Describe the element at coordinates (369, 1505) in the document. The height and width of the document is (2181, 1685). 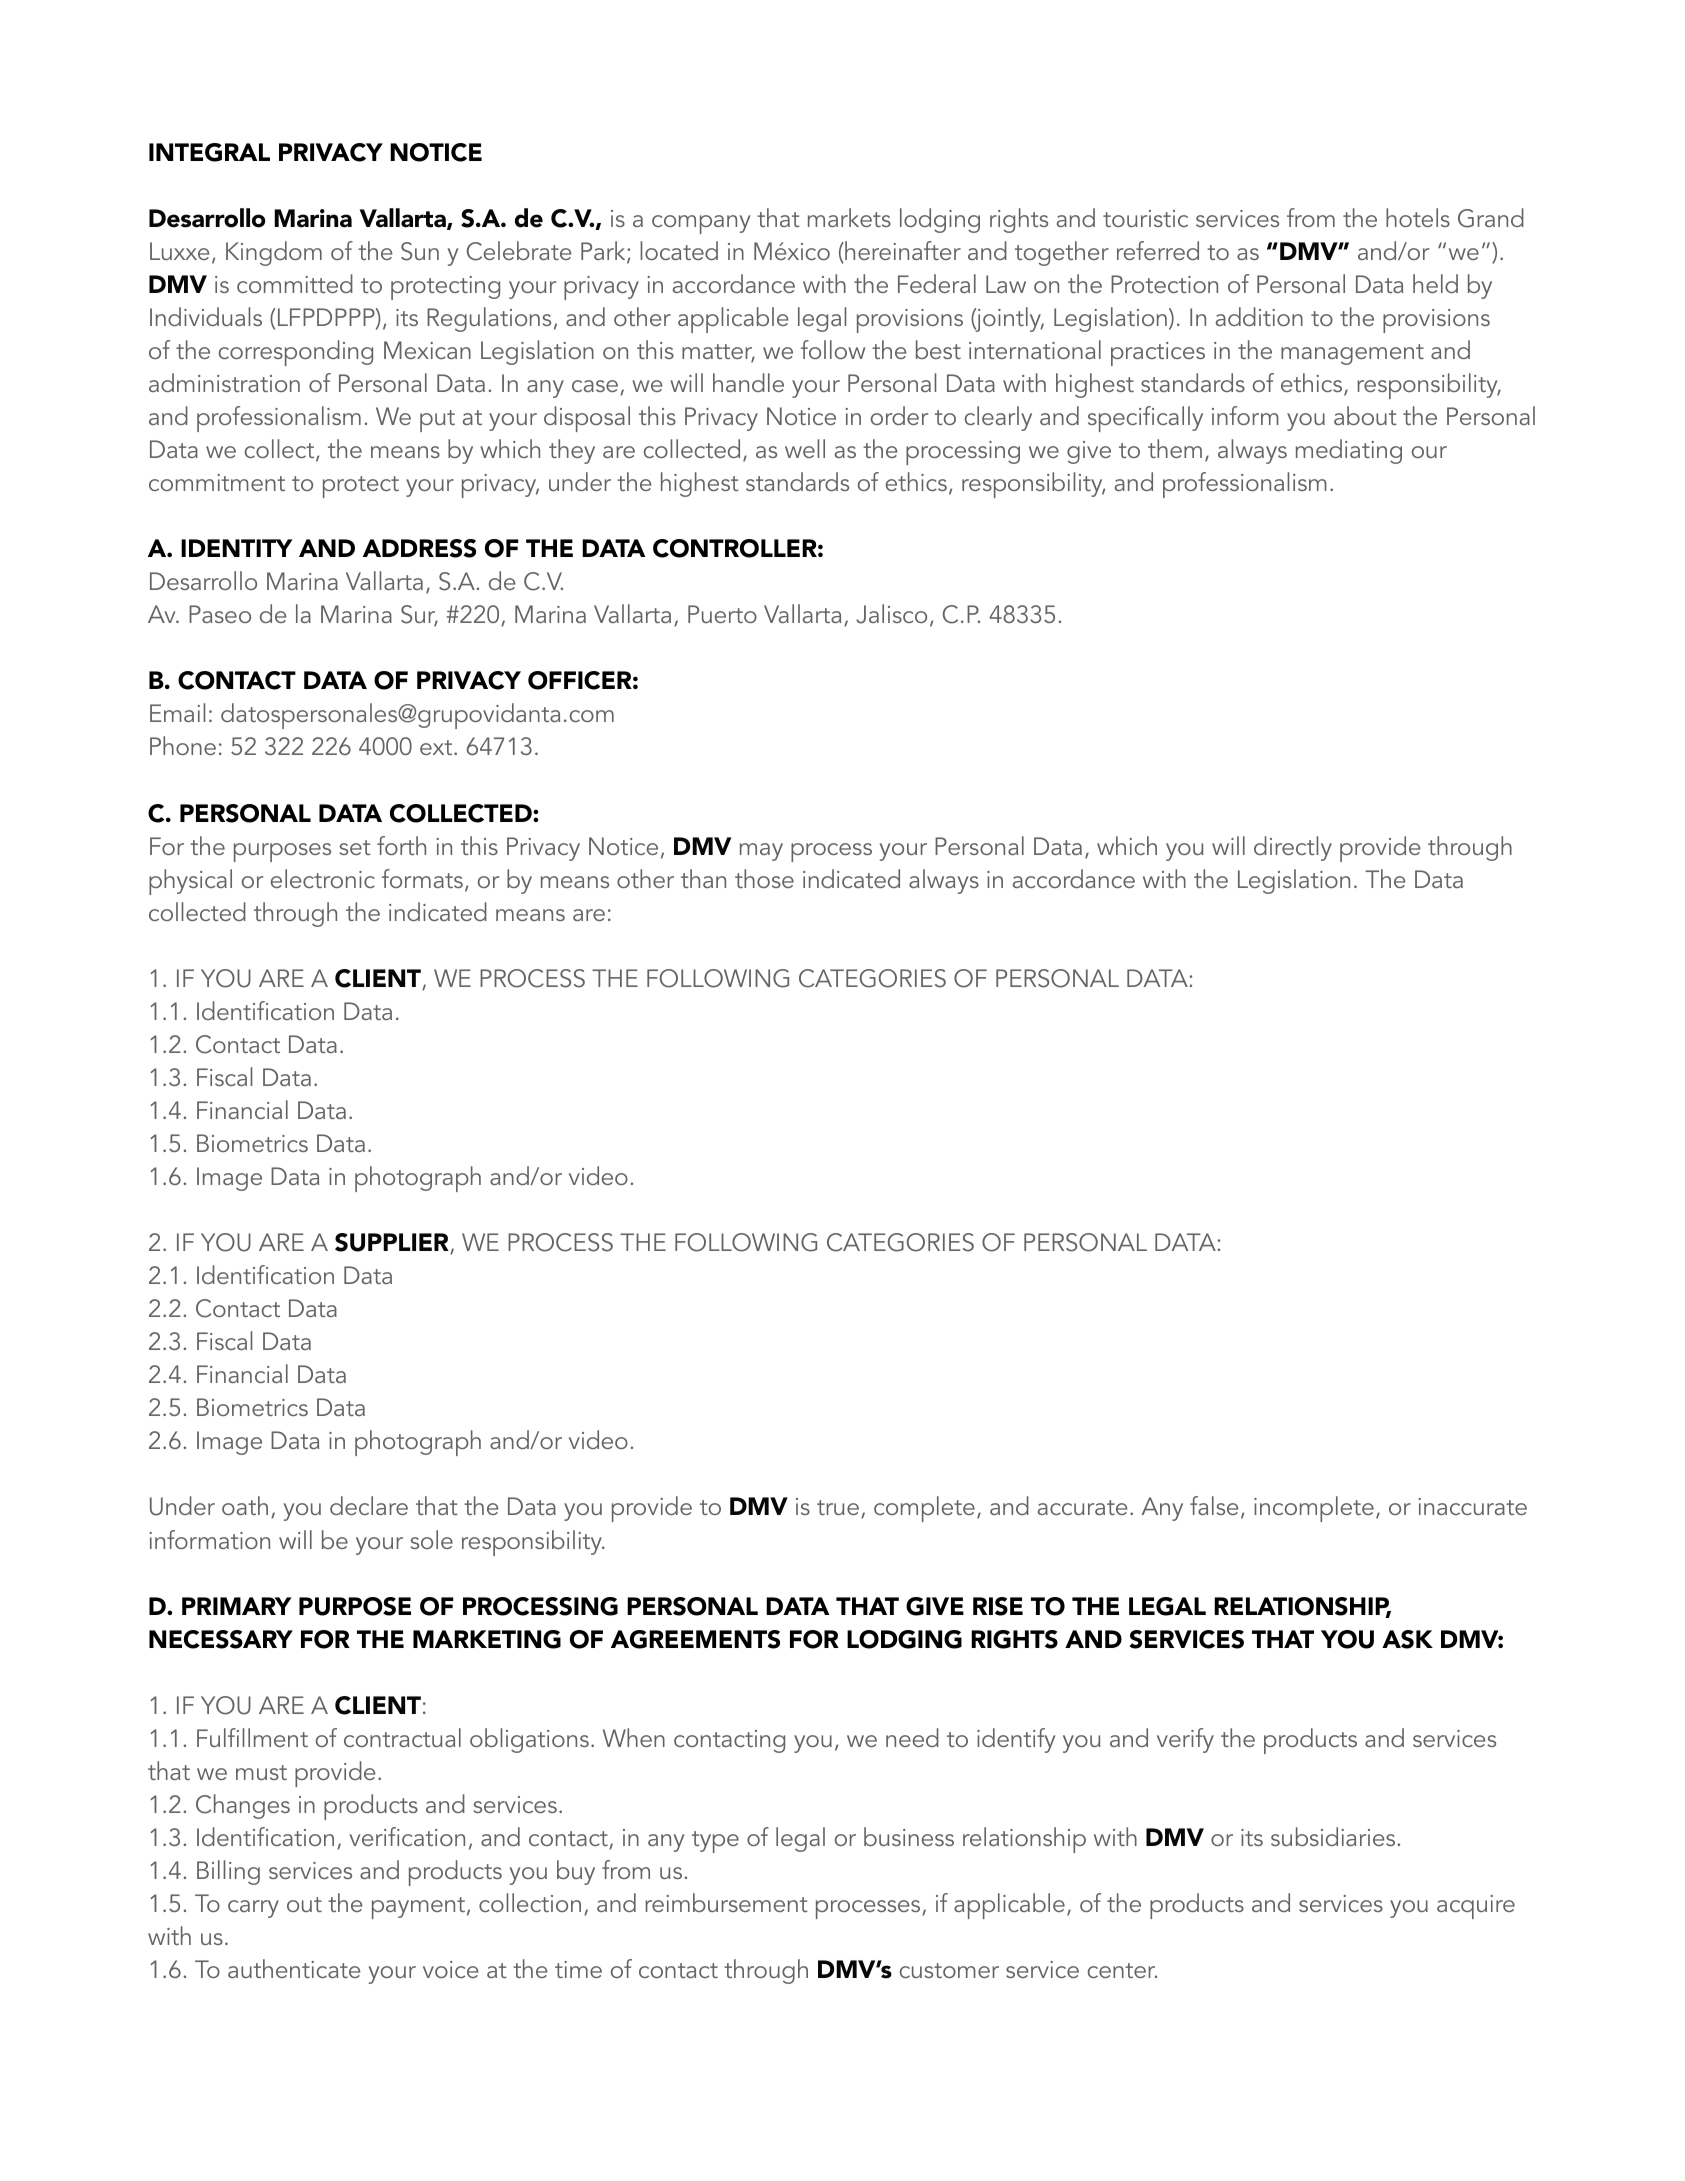
I see `declare` at that location.
